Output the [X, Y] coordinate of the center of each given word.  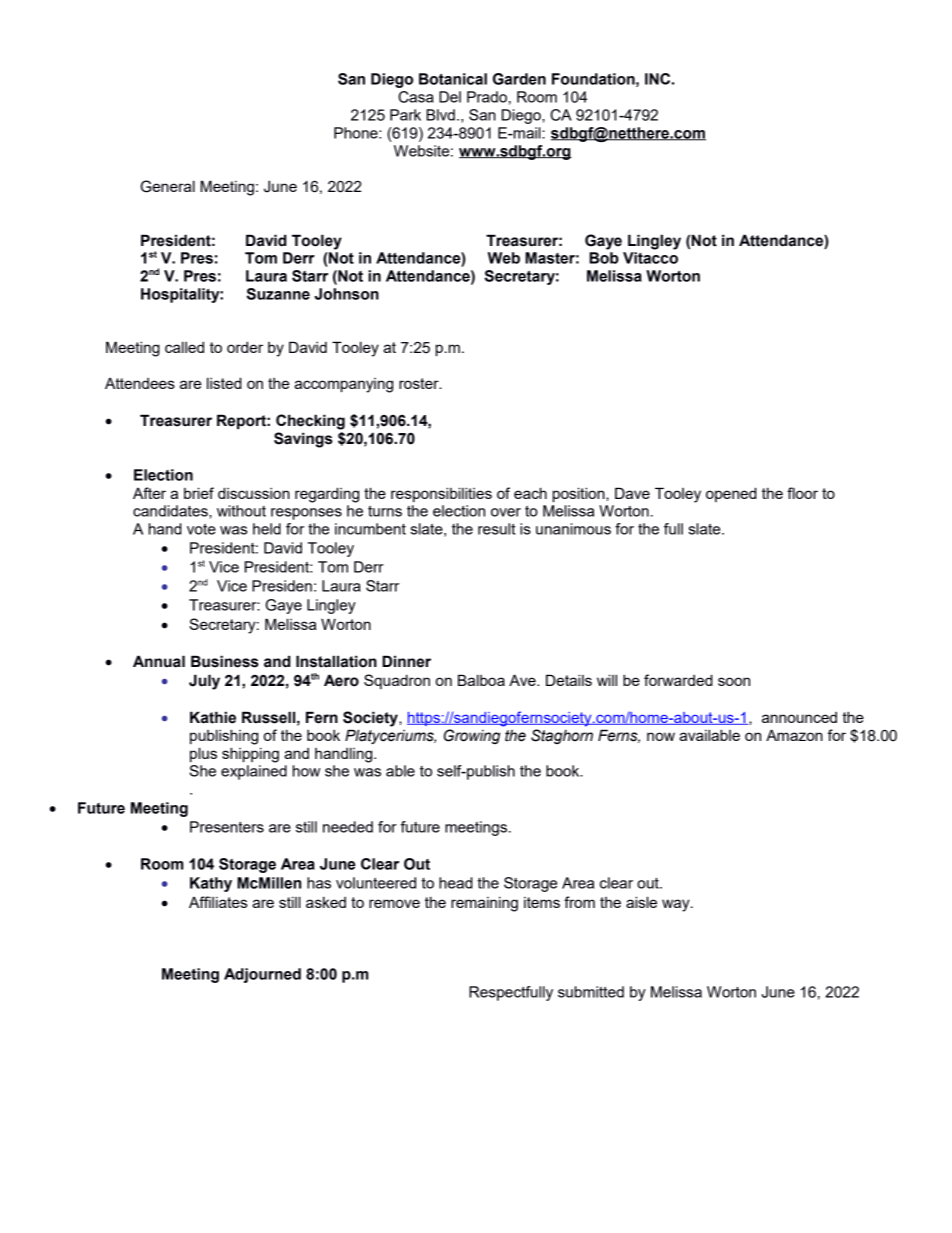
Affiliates [218, 902]
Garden [519, 79]
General [168, 186]
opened [731, 494]
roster [420, 383]
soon [734, 681]
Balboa [481, 680]
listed [224, 383]
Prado [487, 97]
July [204, 682]
